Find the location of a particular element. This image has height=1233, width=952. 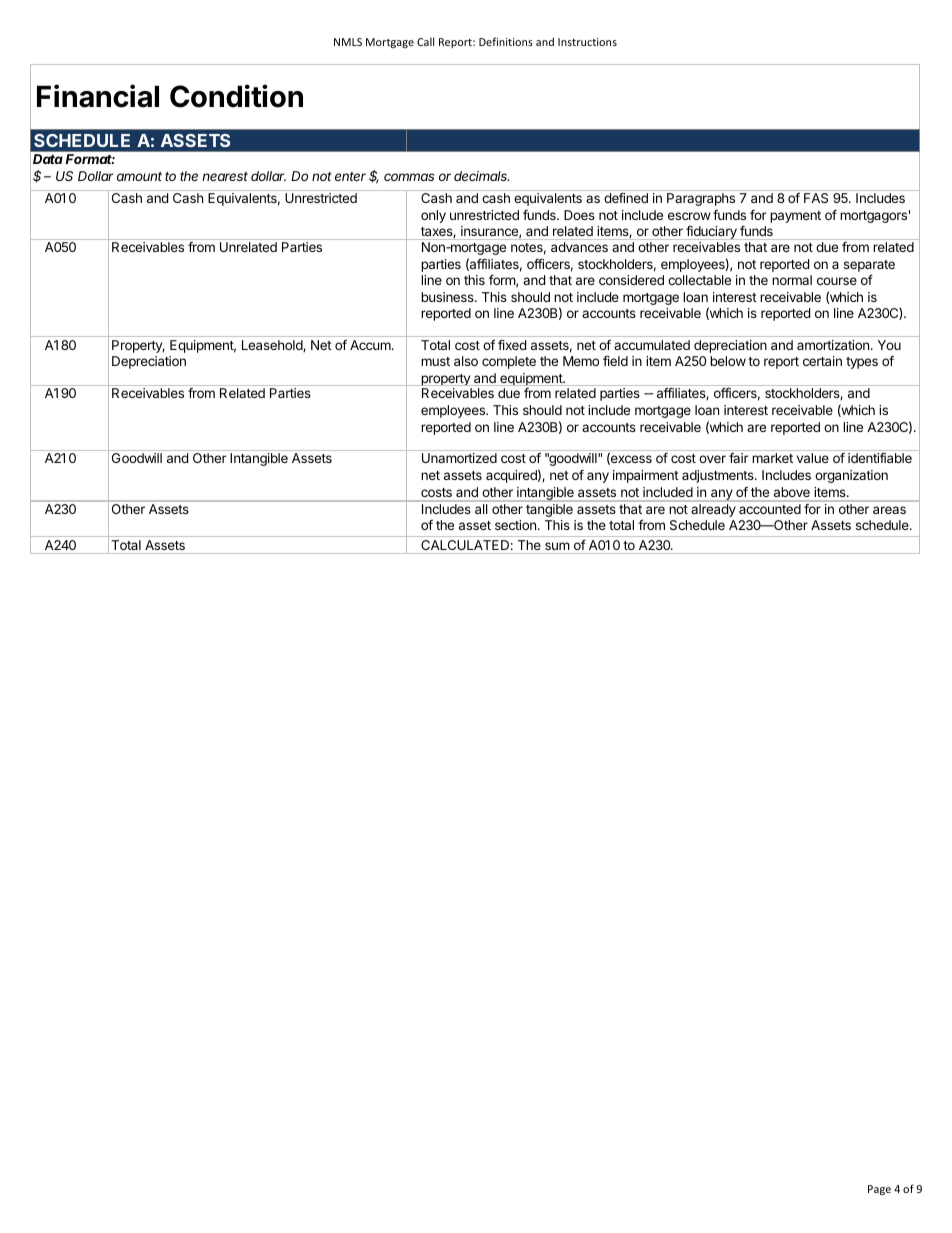

FAS is located at coordinates (816, 198).
